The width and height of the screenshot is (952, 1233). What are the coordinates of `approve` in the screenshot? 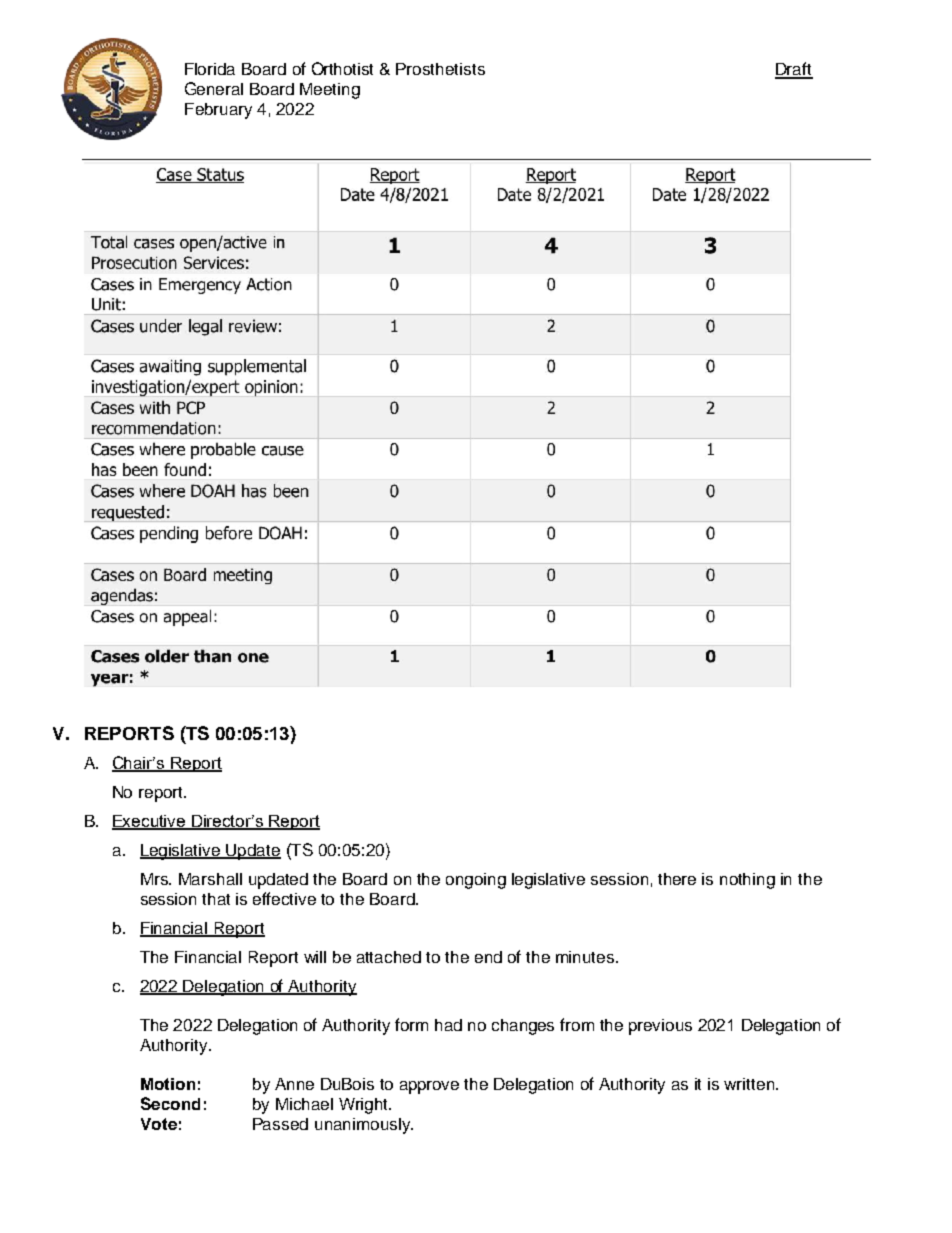 It's located at (429, 1087).
